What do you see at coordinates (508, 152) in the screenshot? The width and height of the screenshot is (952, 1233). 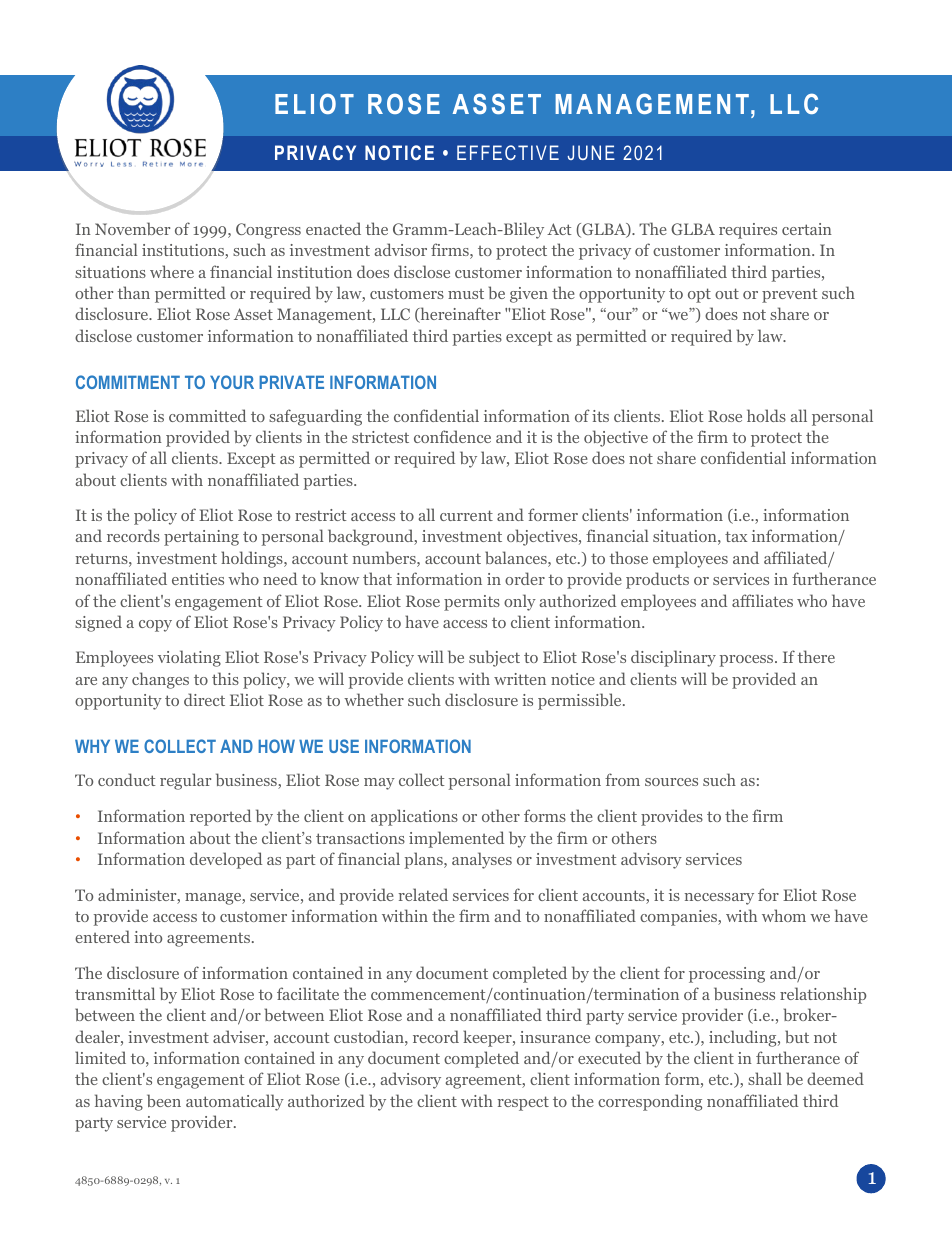 I see `EFFECTIVE` at bounding box center [508, 152].
